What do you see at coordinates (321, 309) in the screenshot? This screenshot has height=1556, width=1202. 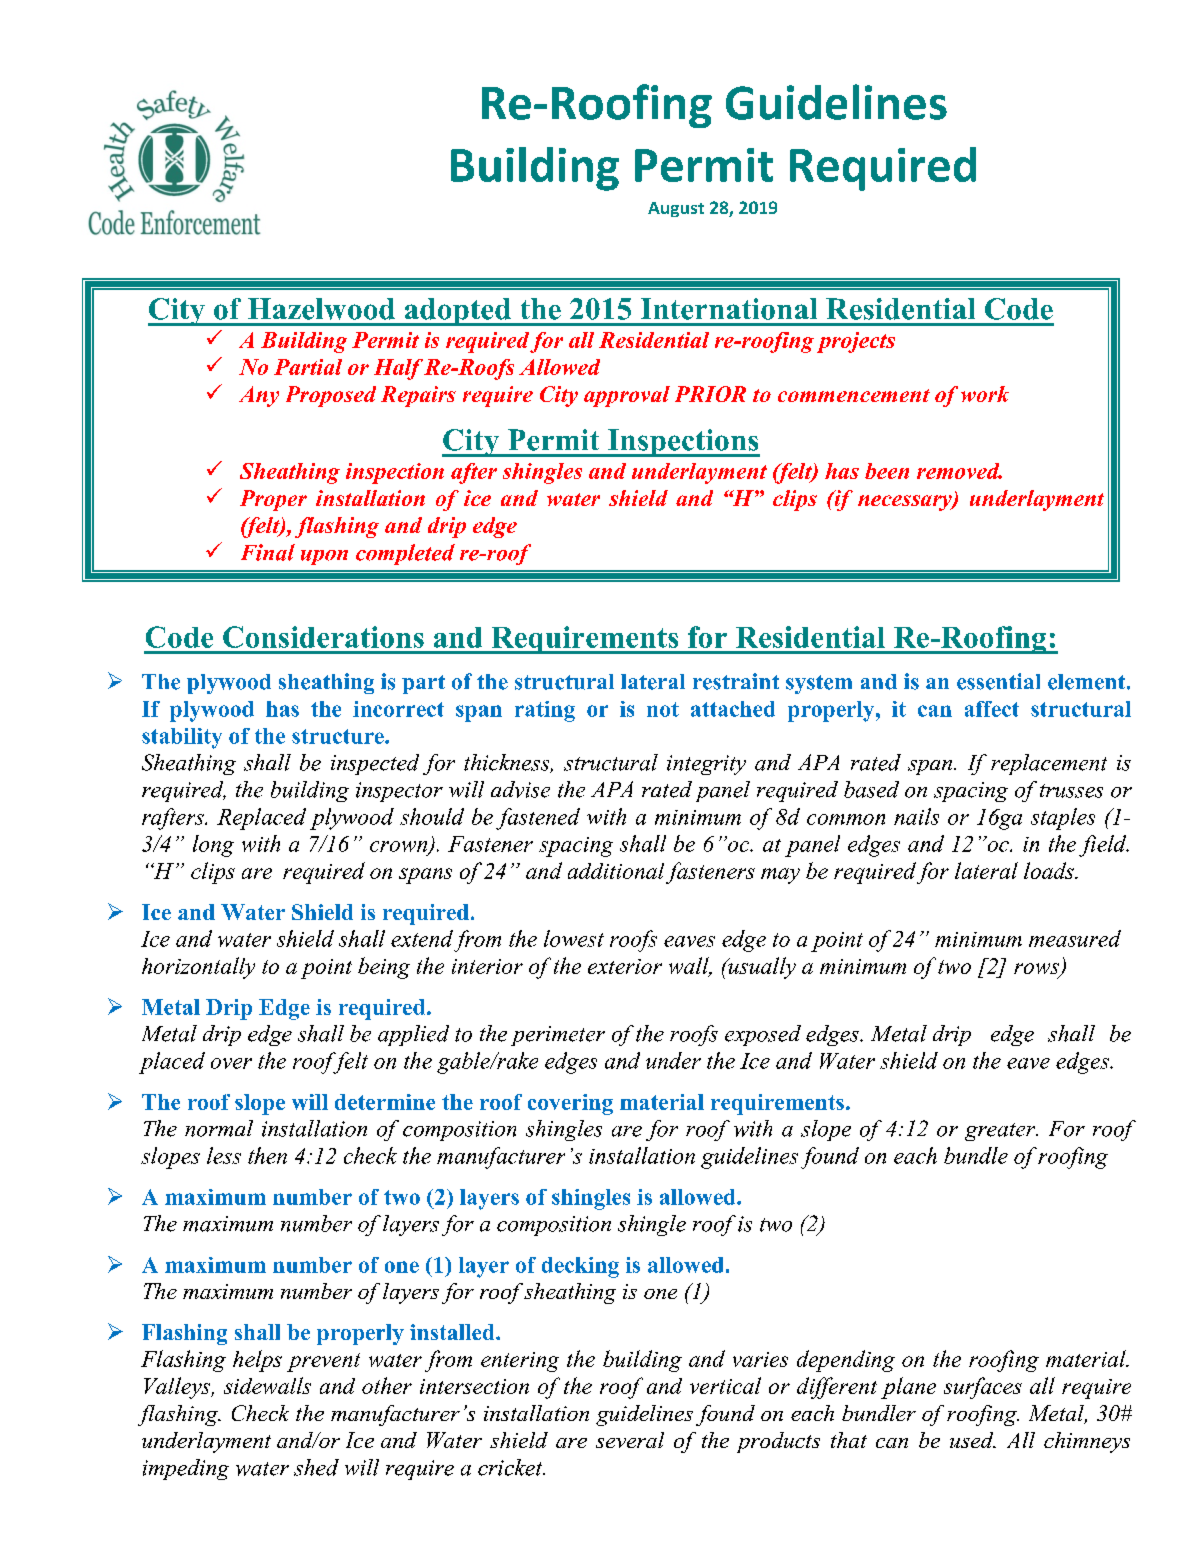 I see `Hazelwood` at bounding box center [321, 309].
